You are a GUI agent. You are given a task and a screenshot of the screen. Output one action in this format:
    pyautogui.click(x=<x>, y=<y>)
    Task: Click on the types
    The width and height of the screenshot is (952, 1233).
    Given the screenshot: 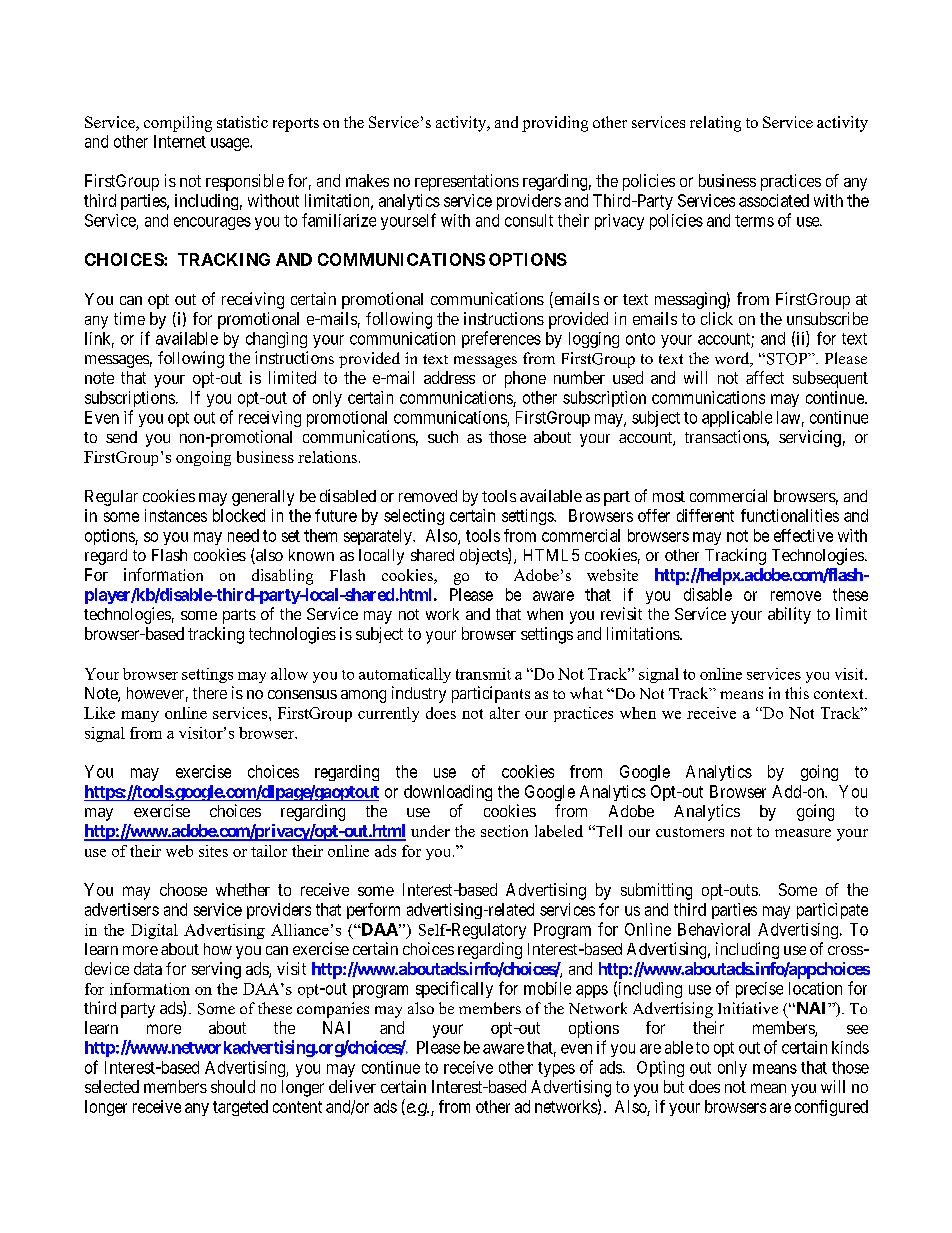 What is the action you would take?
    pyautogui.click(x=556, y=1069)
